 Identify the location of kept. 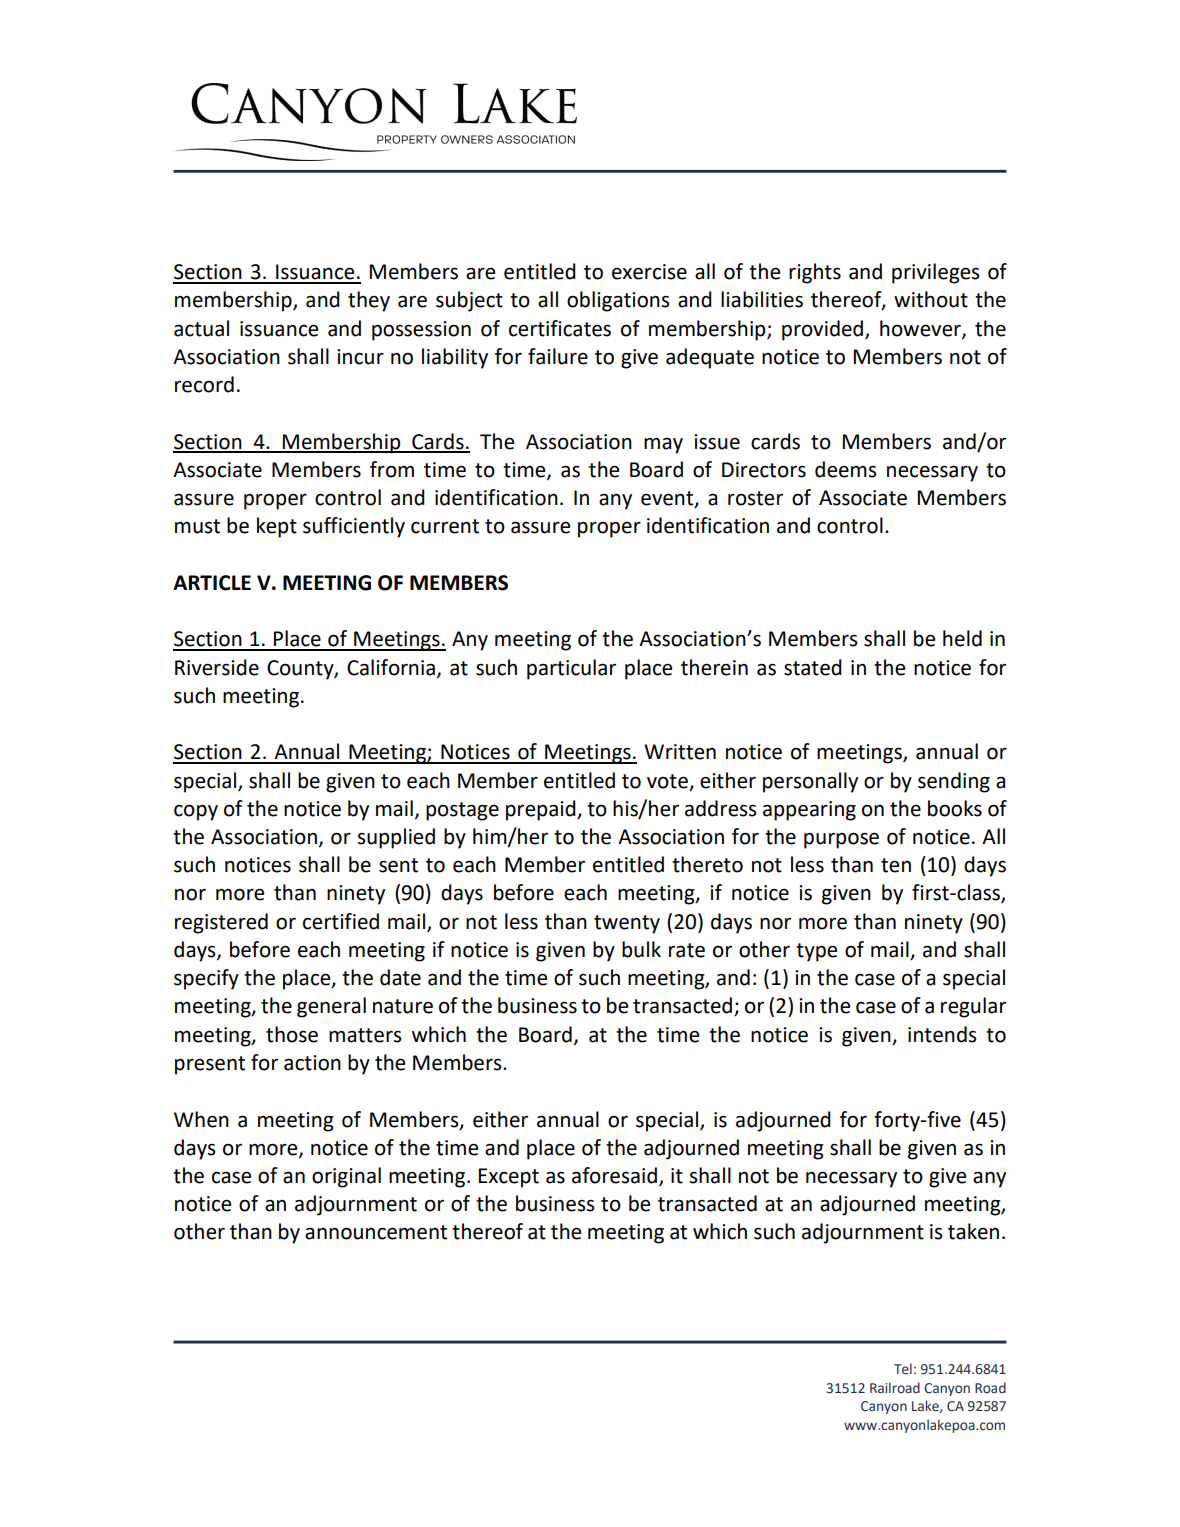
(277, 527).
